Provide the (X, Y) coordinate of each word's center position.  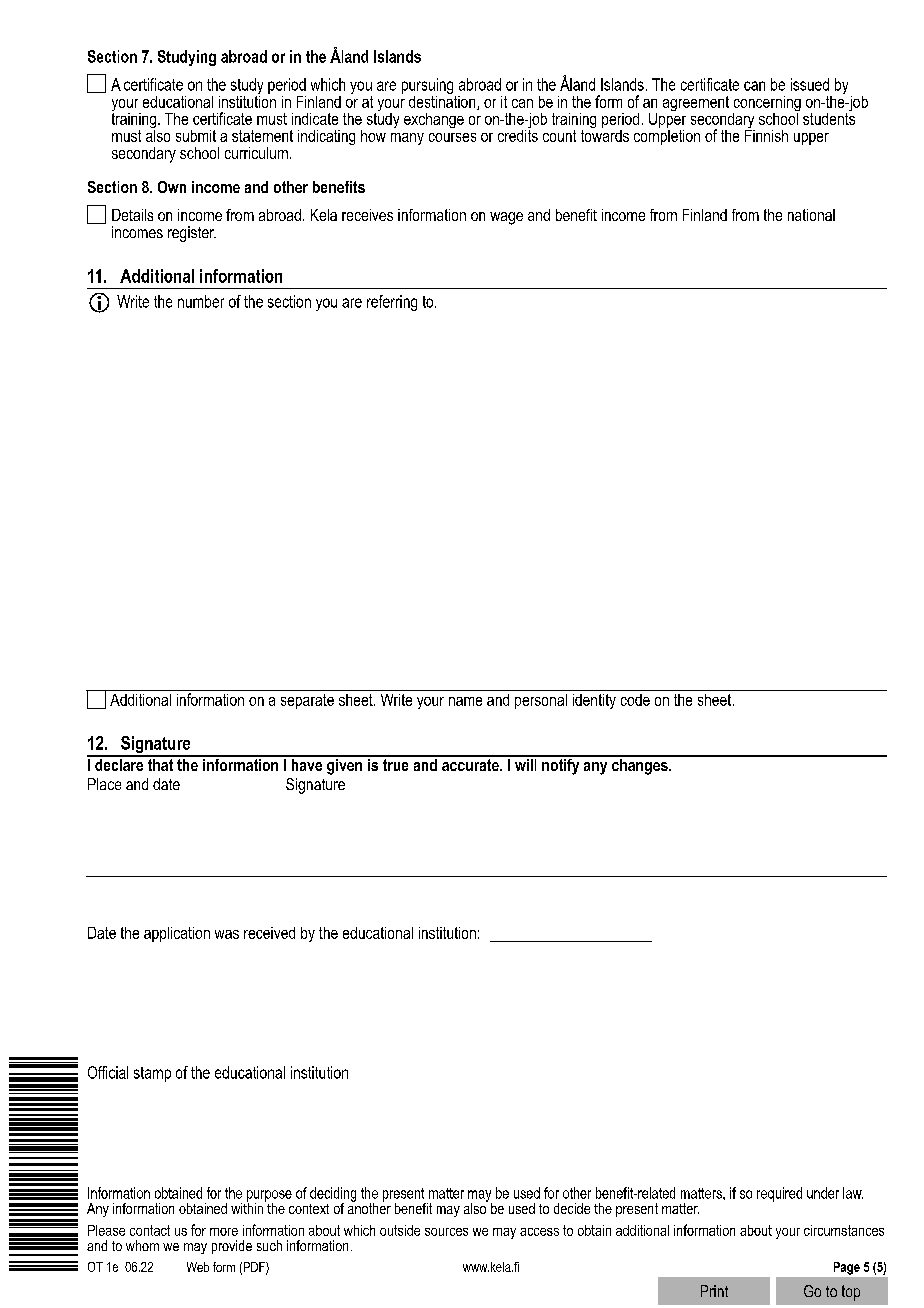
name (465, 701)
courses (452, 137)
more (224, 1232)
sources (446, 1232)
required (779, 1194)
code (635, 700)
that (160, 763)
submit (196, 136)
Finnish (766, 134)
